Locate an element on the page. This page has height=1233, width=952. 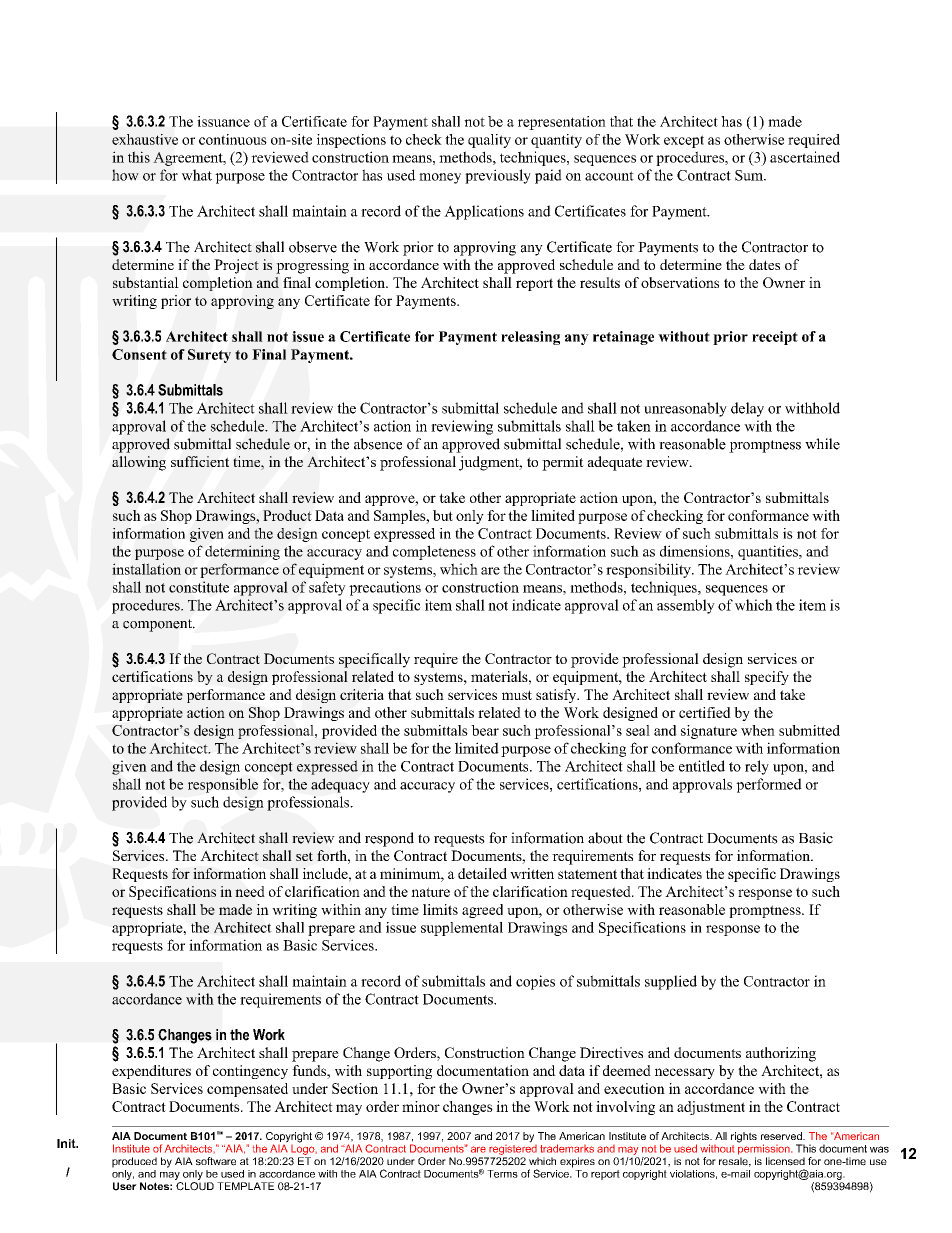
allowing is located at coordinates (139, 463).
